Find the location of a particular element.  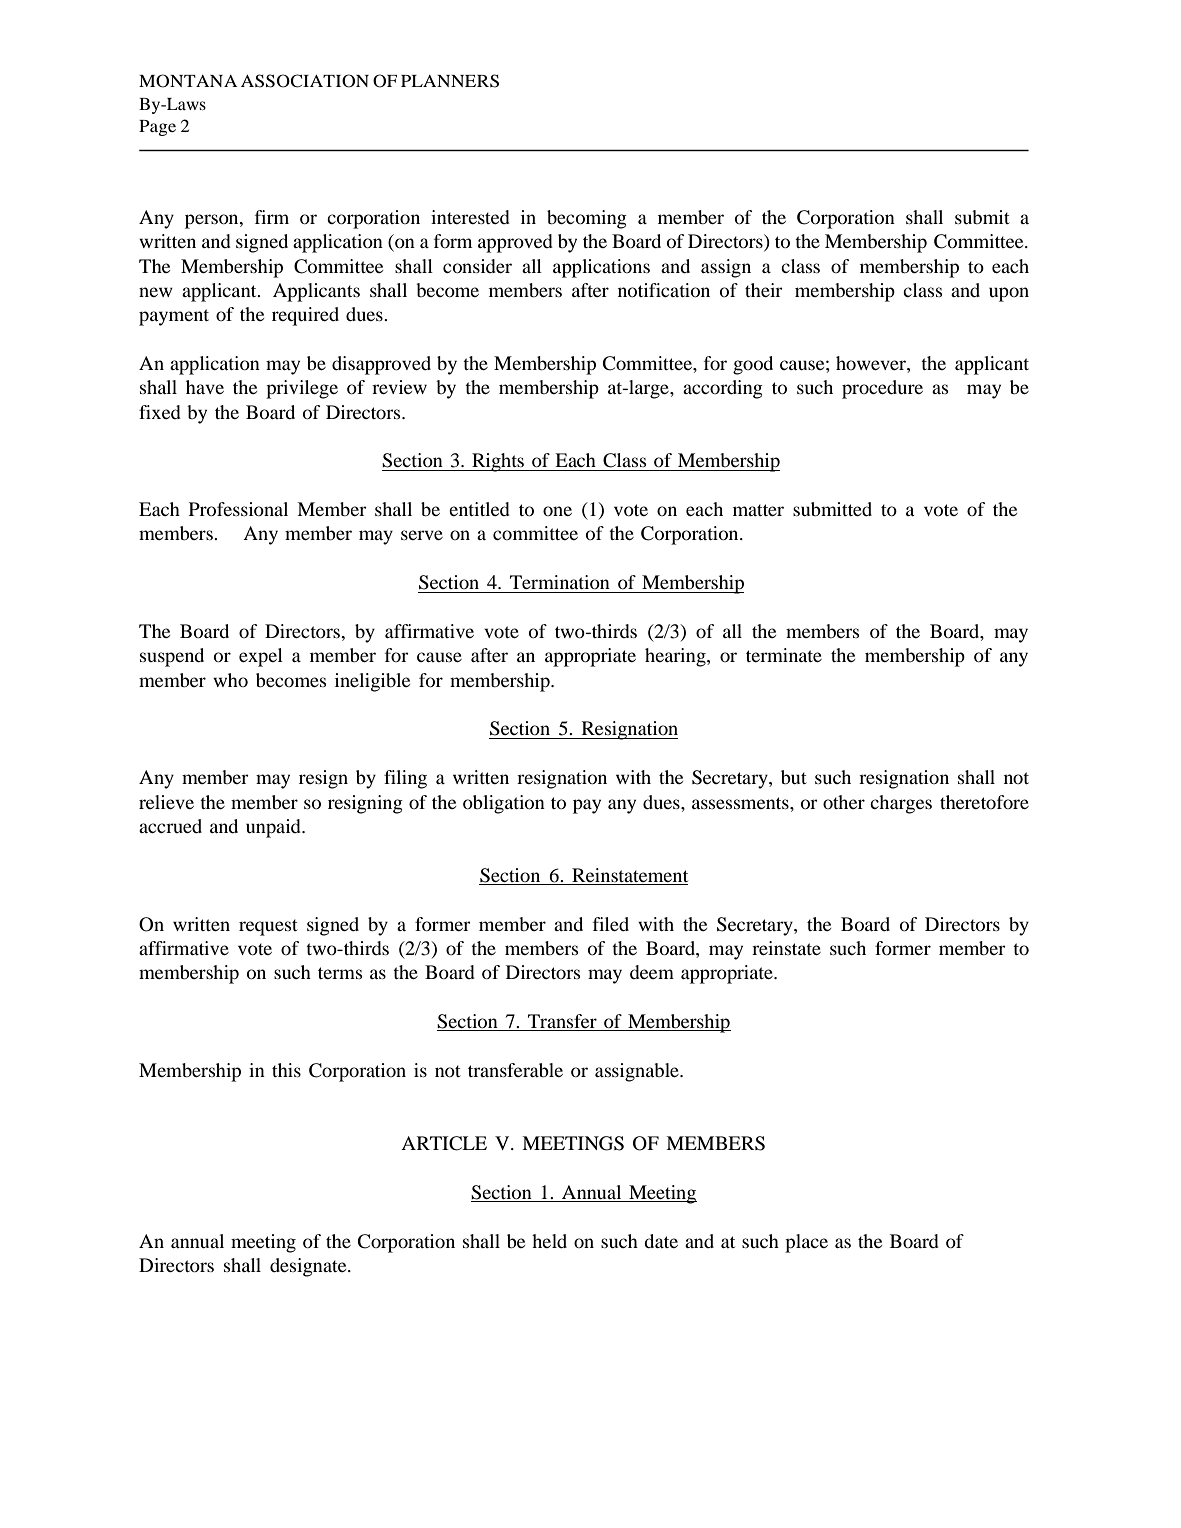

hearing is located at coordinates (676, 657).
